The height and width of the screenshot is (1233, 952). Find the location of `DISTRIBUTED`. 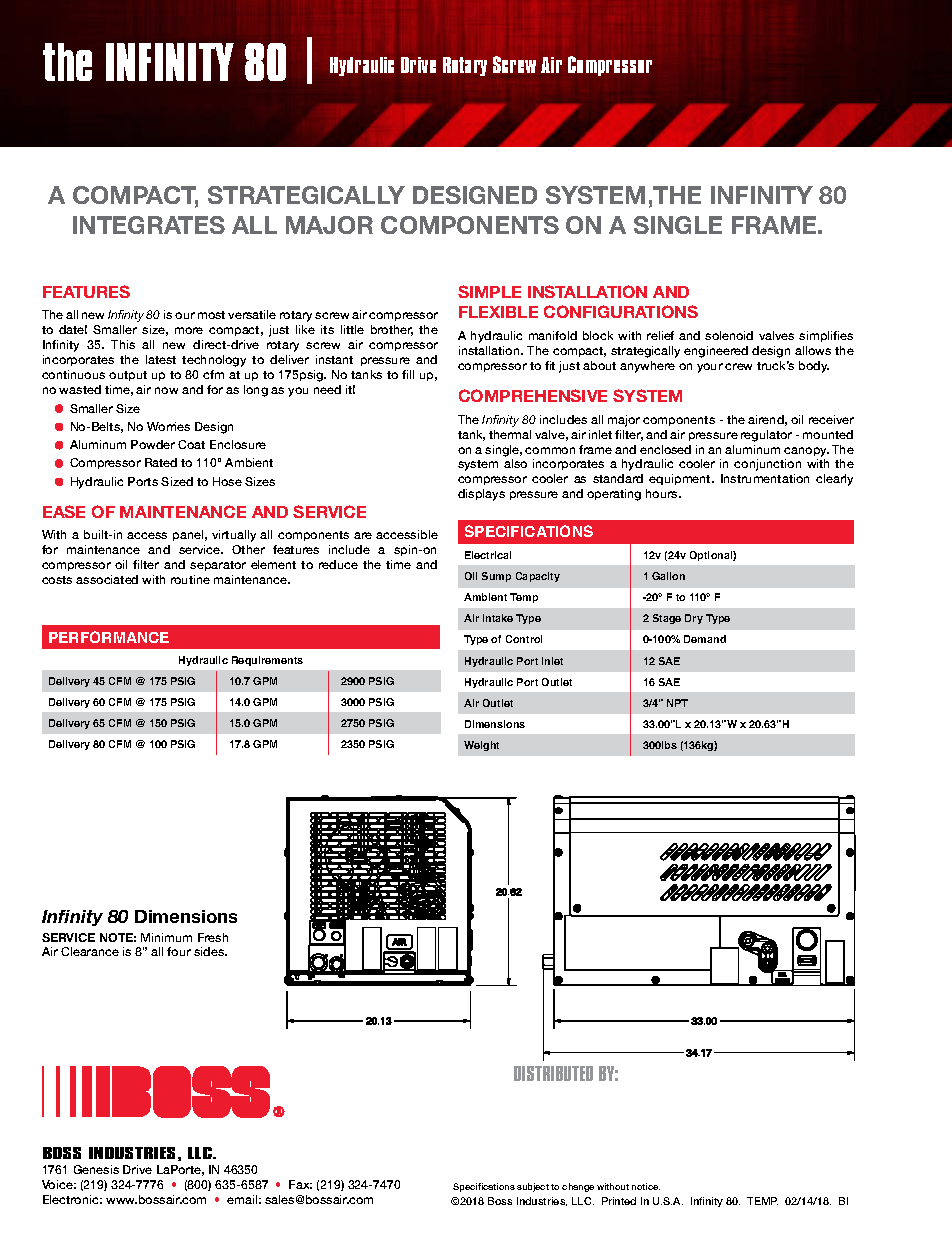

DISTRIBUTED is located at coordinates (553, 1073).
